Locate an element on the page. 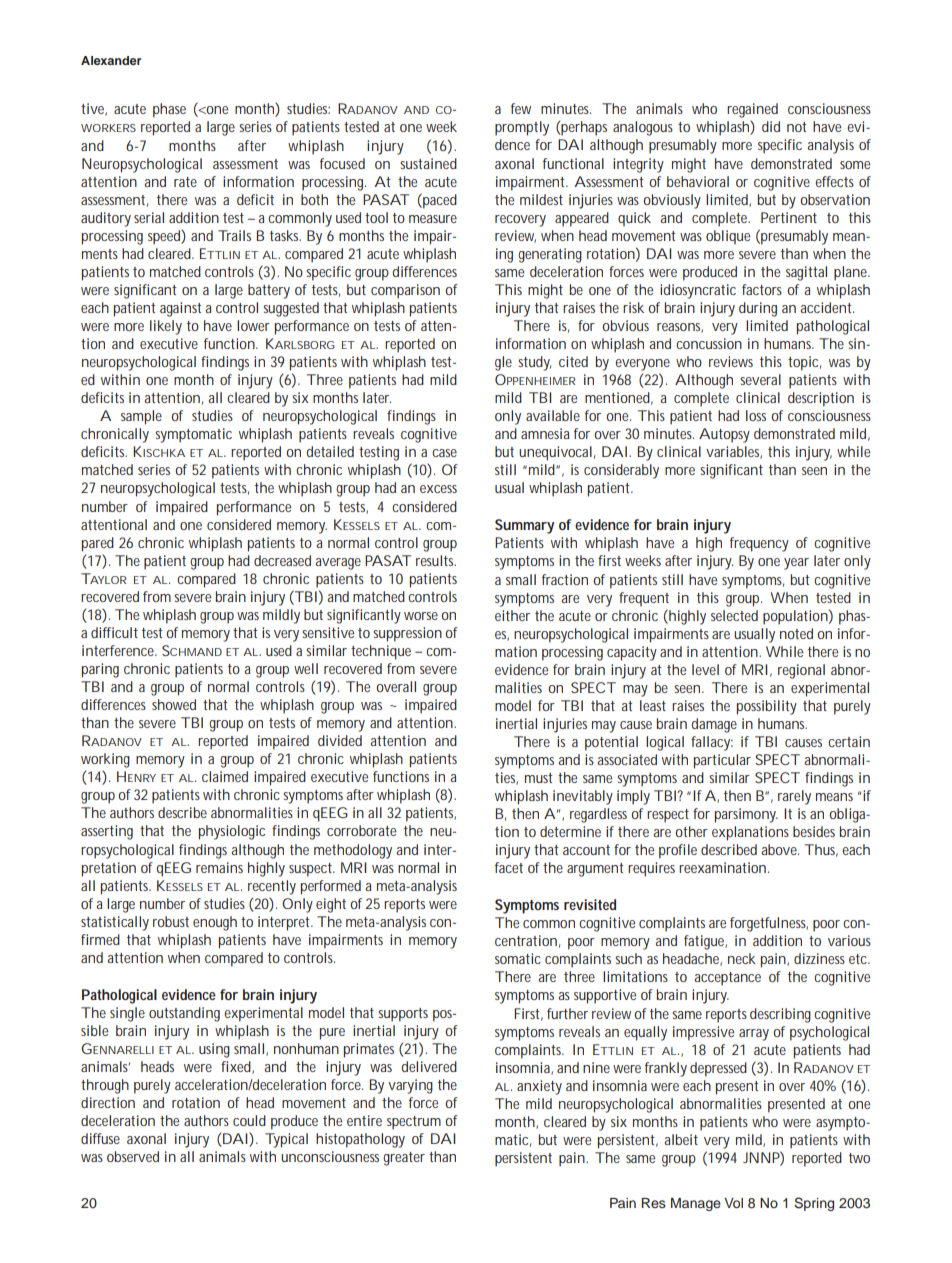 The width and height of the image is (952, 1263). available is located at coordinates (553, 415).
